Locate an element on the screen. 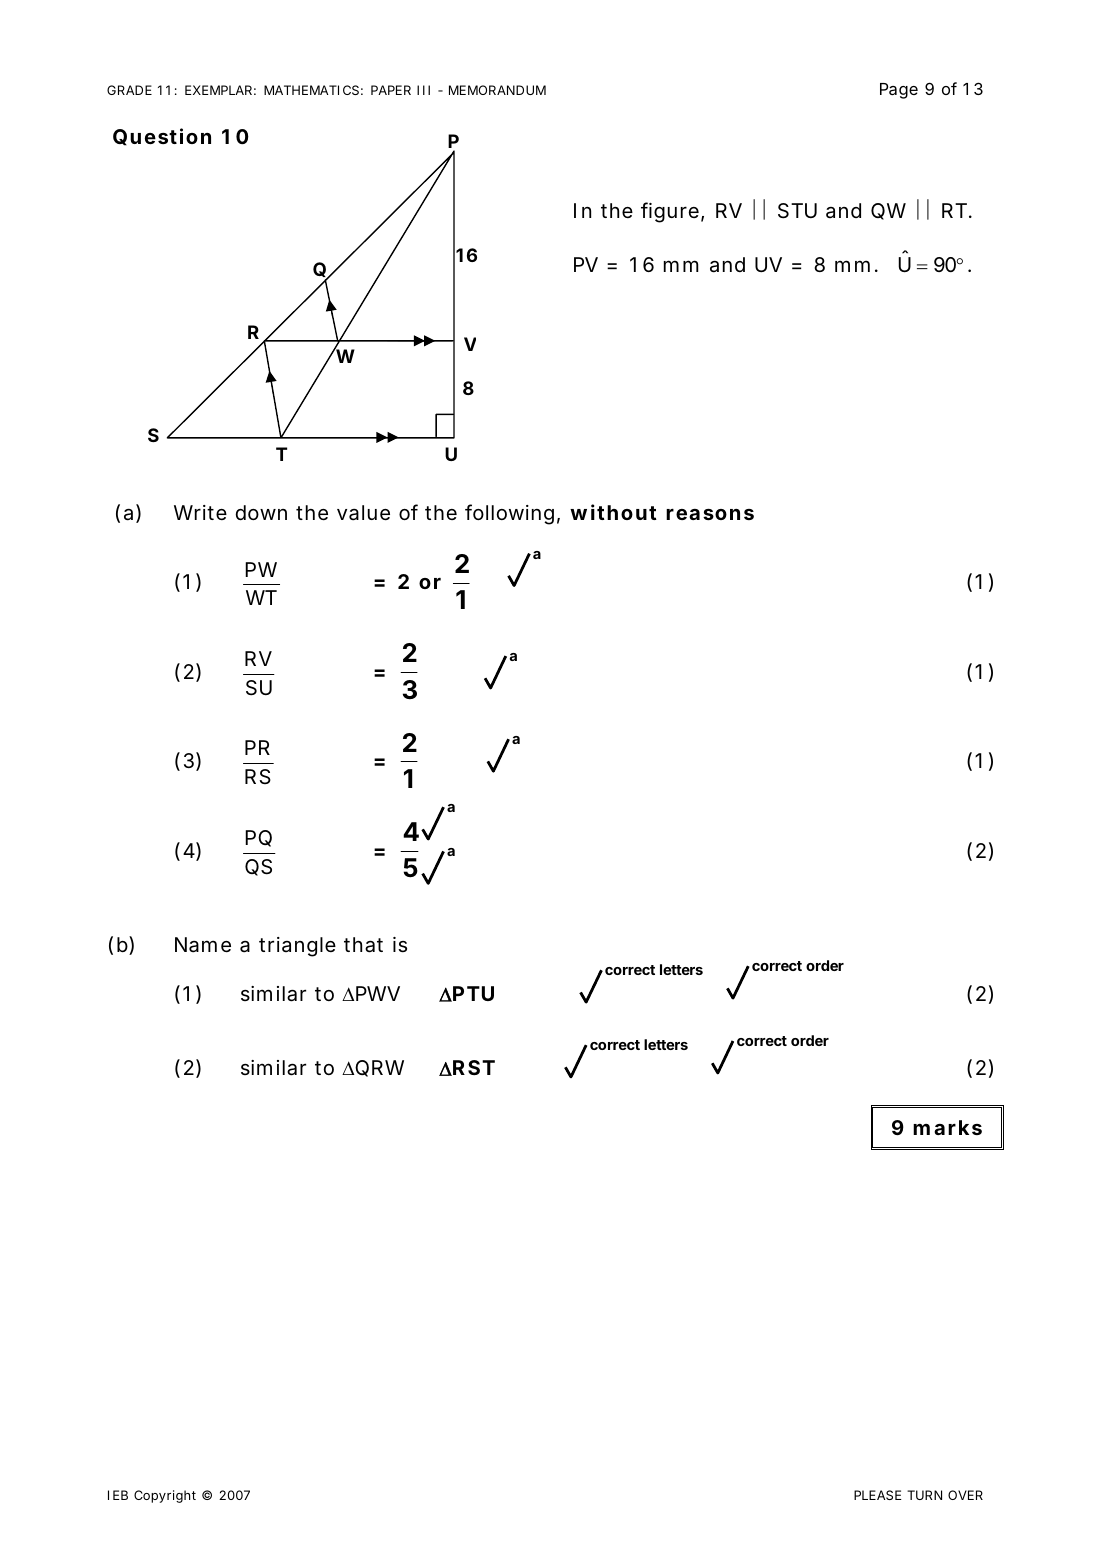 The width and height of the screenshot is (1099, 1556). that is located at coordinates (363, 945).
